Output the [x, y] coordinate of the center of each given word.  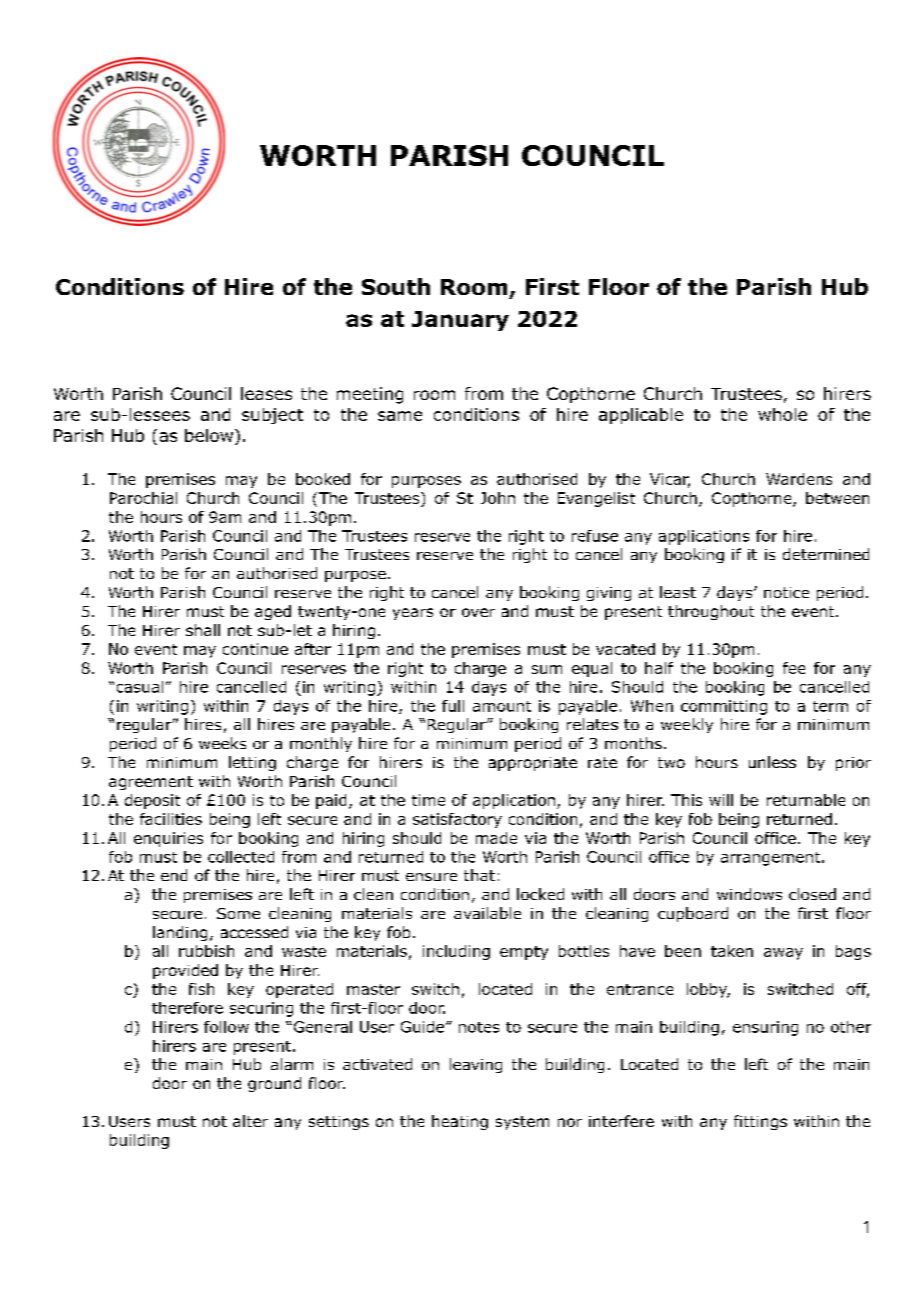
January [460, 321]
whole [782, 414]
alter [250, 1121]
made [496, 838]
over [478, 612]
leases [266, 393]
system [522, 1123]
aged [273, 612]
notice [786, 592]
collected [241, 857]
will [721, 800]
